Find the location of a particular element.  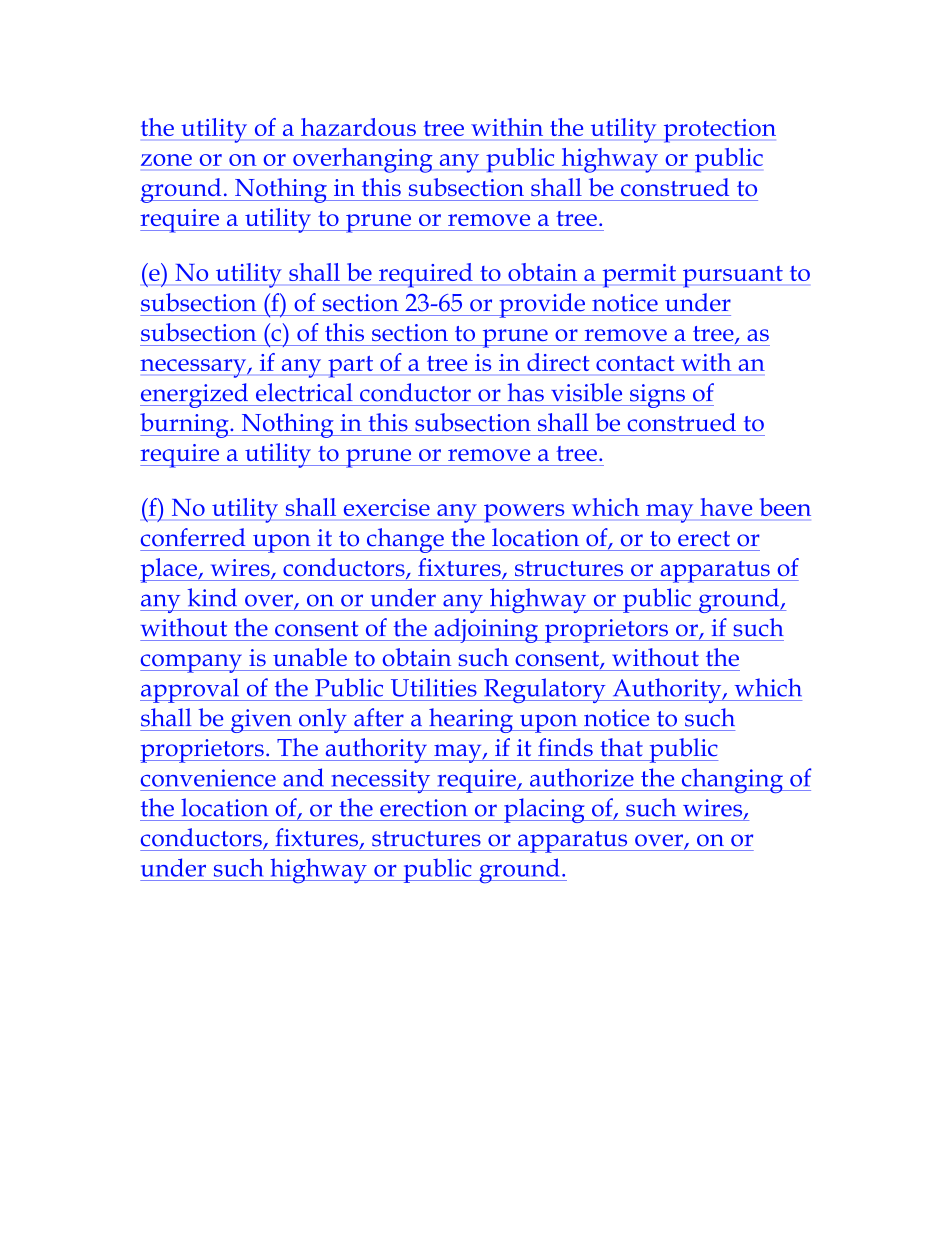

convenience is located at coordinates (208, 778).
